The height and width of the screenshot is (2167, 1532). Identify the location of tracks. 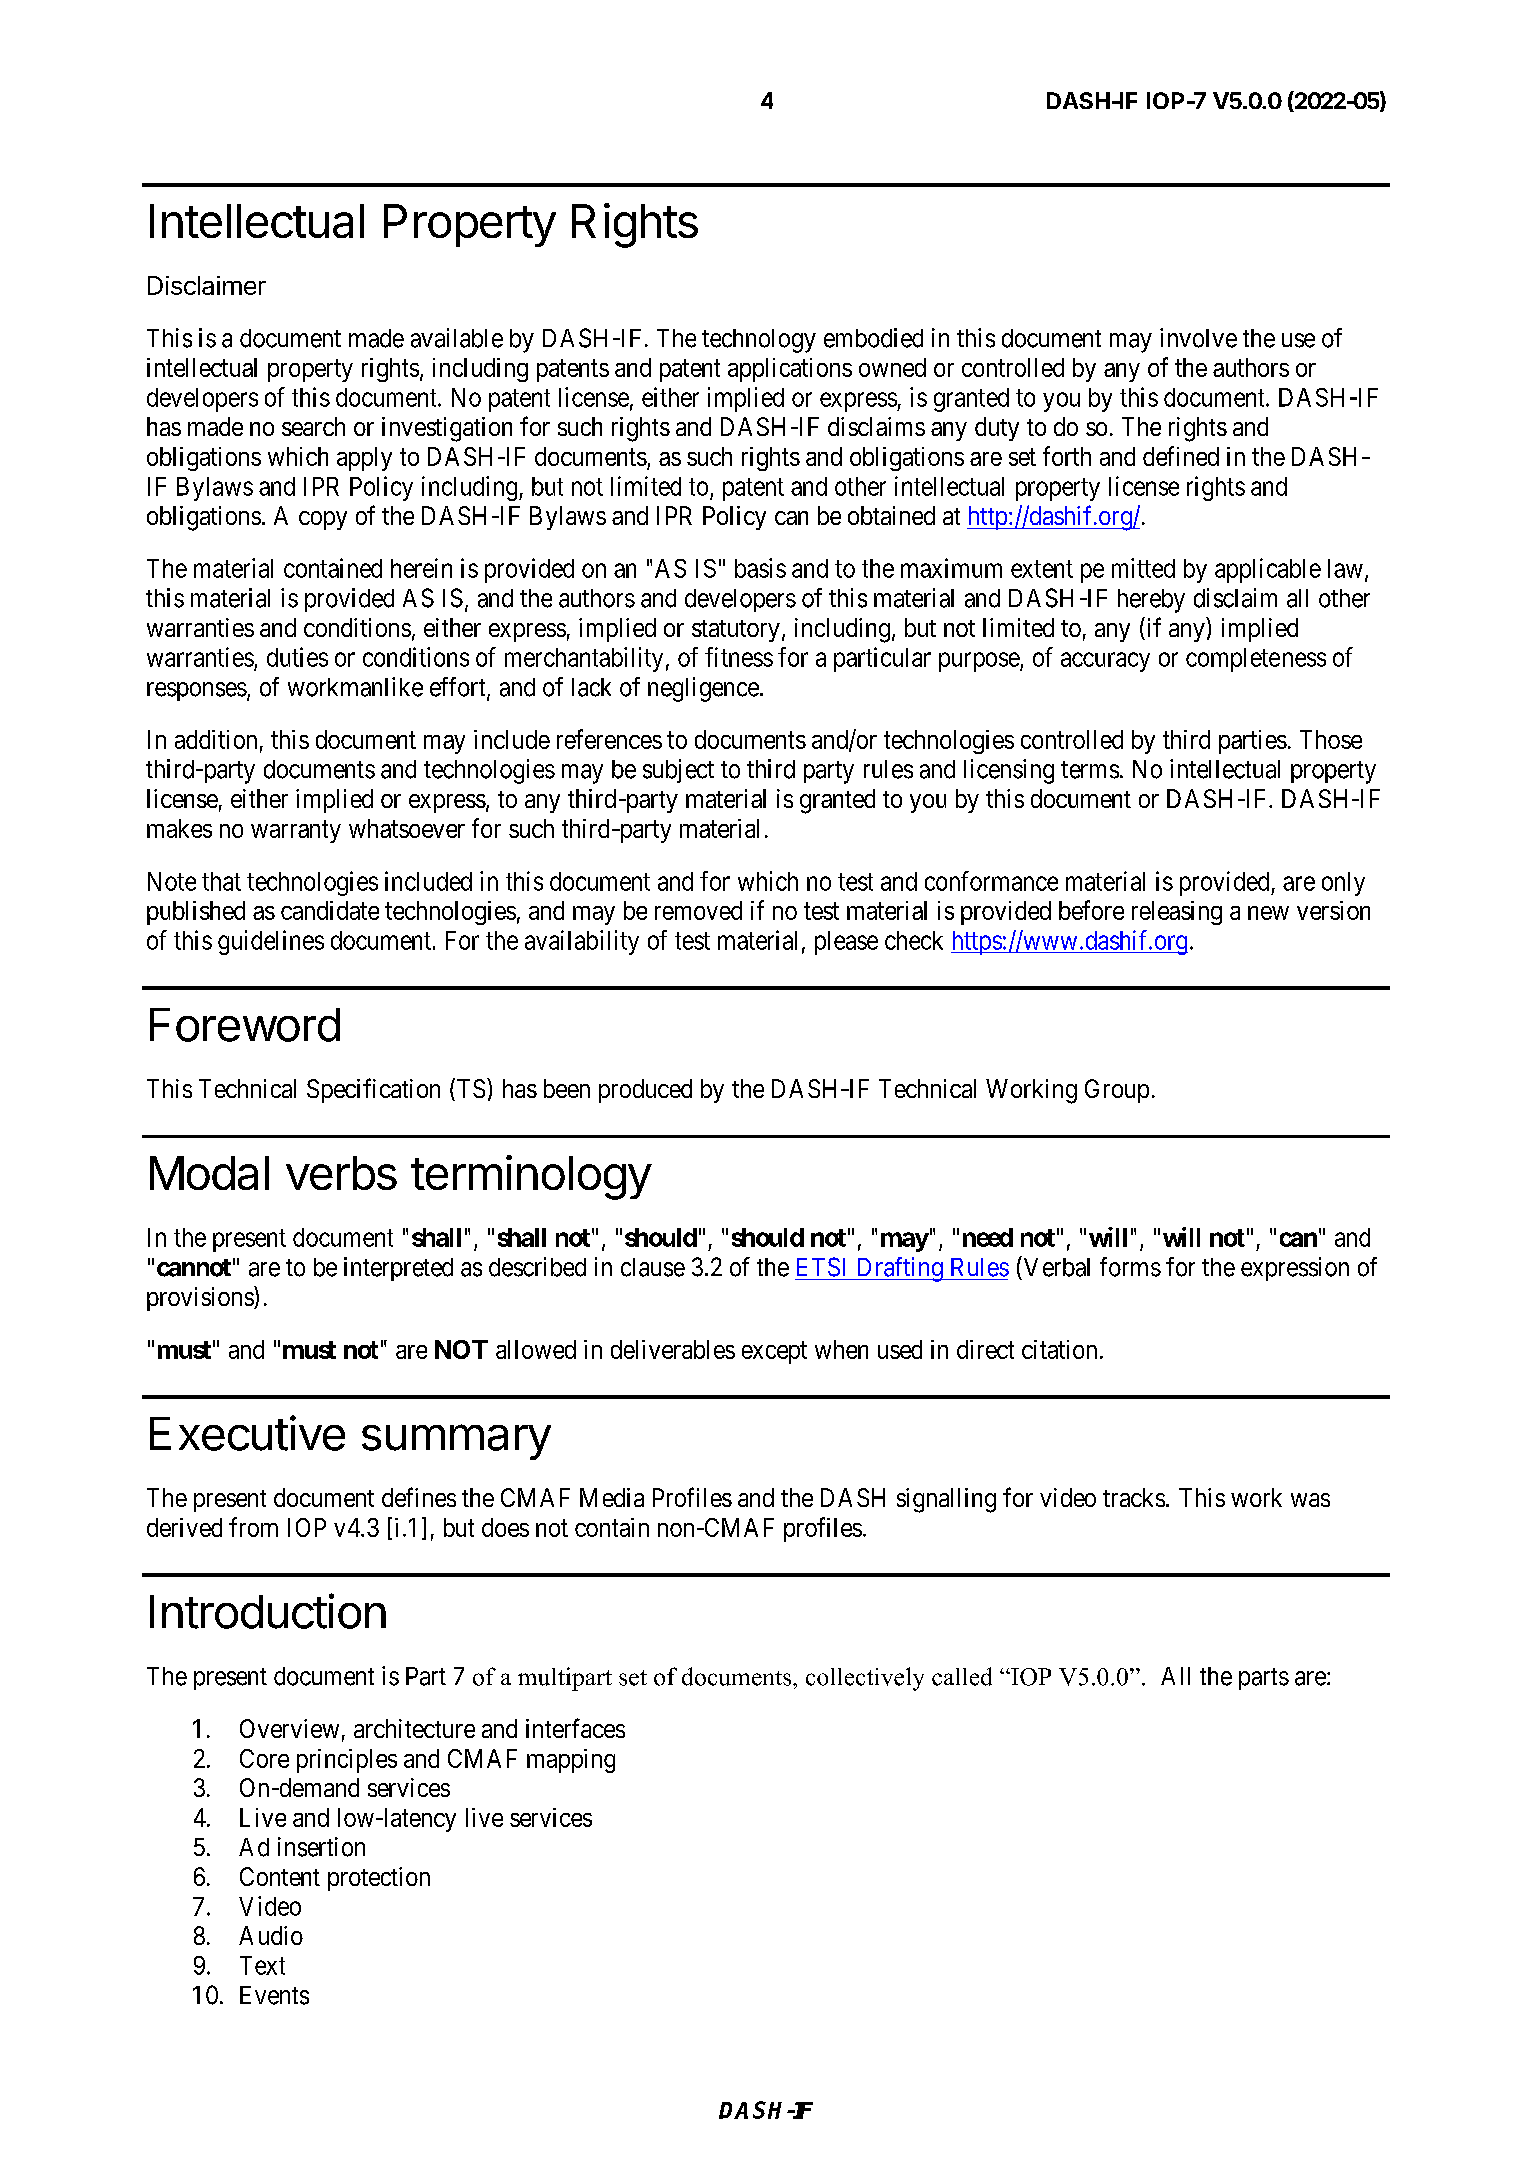
(1134, 1497).
